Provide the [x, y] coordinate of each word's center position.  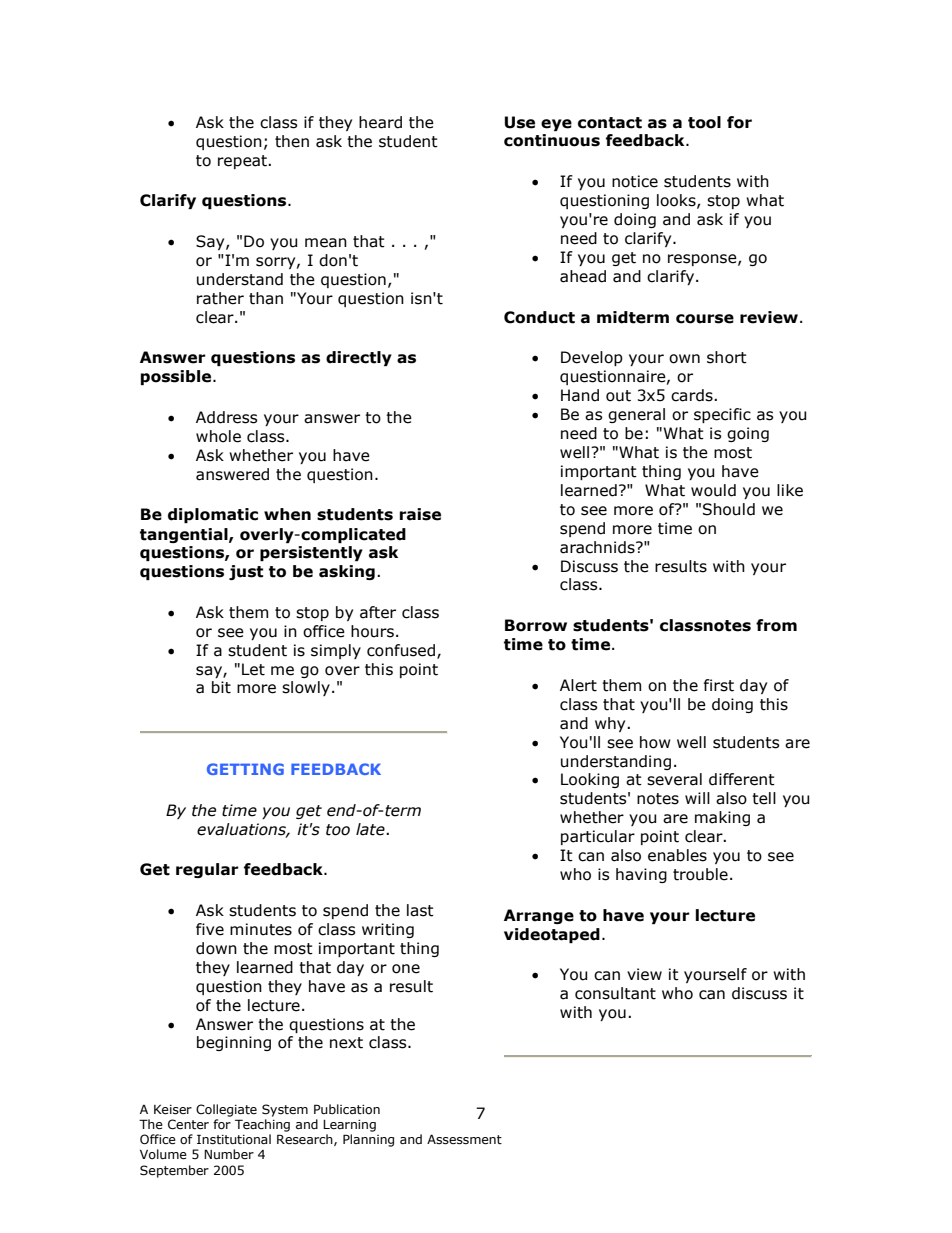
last [420, 910]
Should [729, 509]
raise [420, 514]
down [216, 948]
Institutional [234, 1139]
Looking [590, 780]
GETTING [245, 769]
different [742, 779]
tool [704, 122]
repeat [243, 162]
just [246, 572]
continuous [552, 140]
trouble [700, 874]
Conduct [539, 317]
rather [220, 298]
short [727, 357]
